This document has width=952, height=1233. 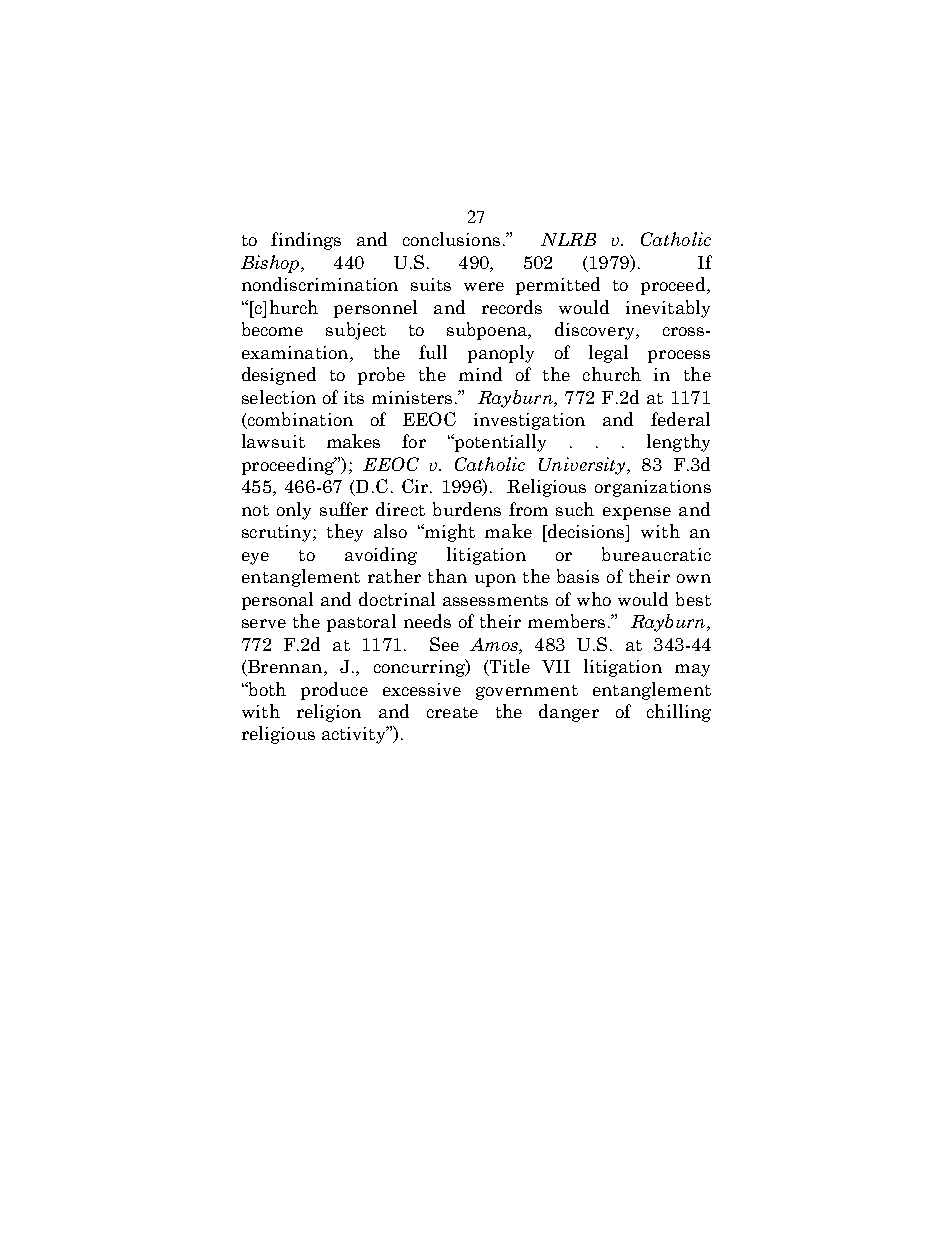 I want to click on conclusions, so click(x=451, y=239).
